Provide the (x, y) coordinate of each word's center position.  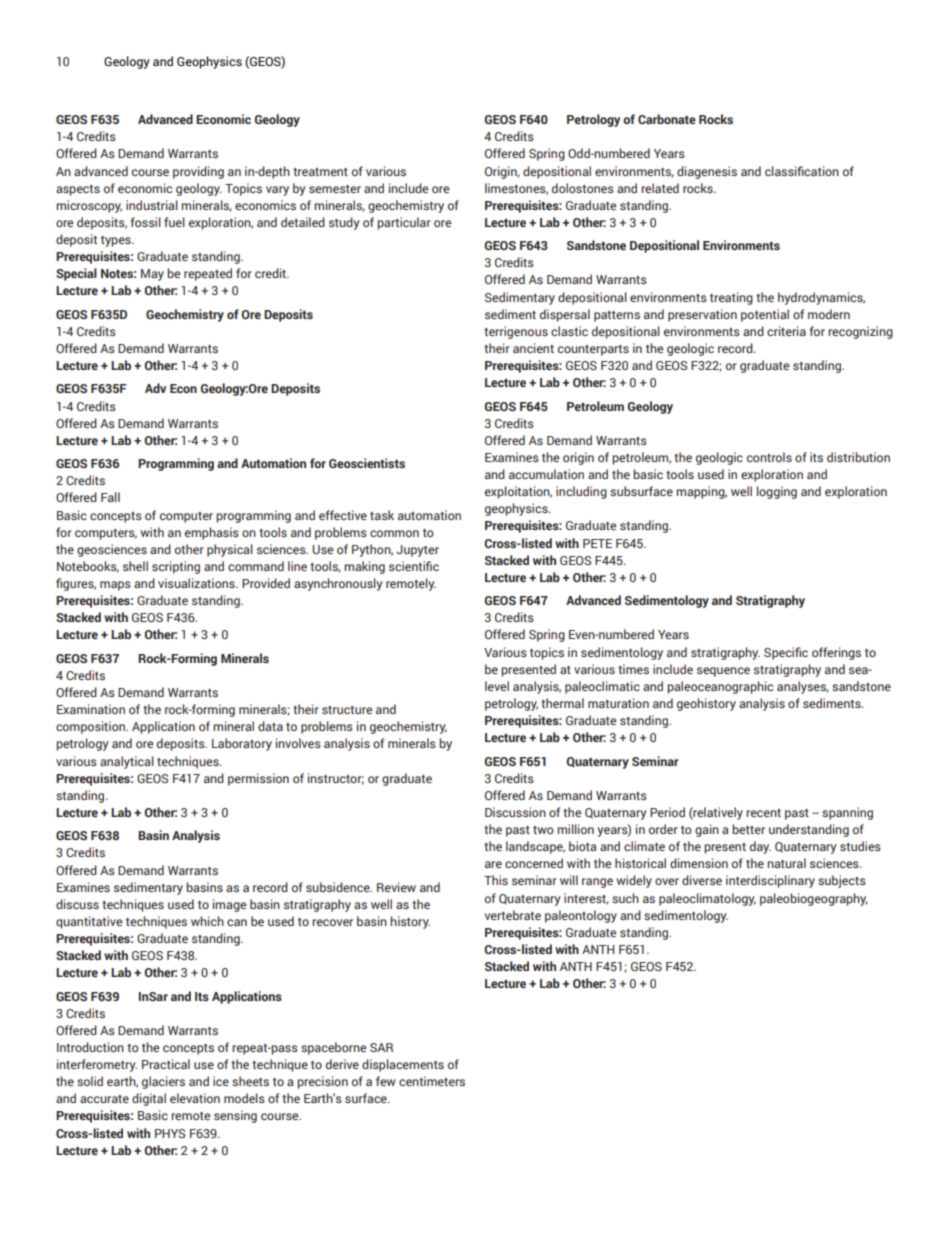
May (152, 275)
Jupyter (417, 551)
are (493, 864)
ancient (533, 348)
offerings (836, 653)
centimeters (432, 1081)
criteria (786, 331)
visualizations (197, 583)
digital (149, 1099)
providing (198, 172)
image (229, 905)
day (760, 847)
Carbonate (667, 119)
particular (404, 223)
